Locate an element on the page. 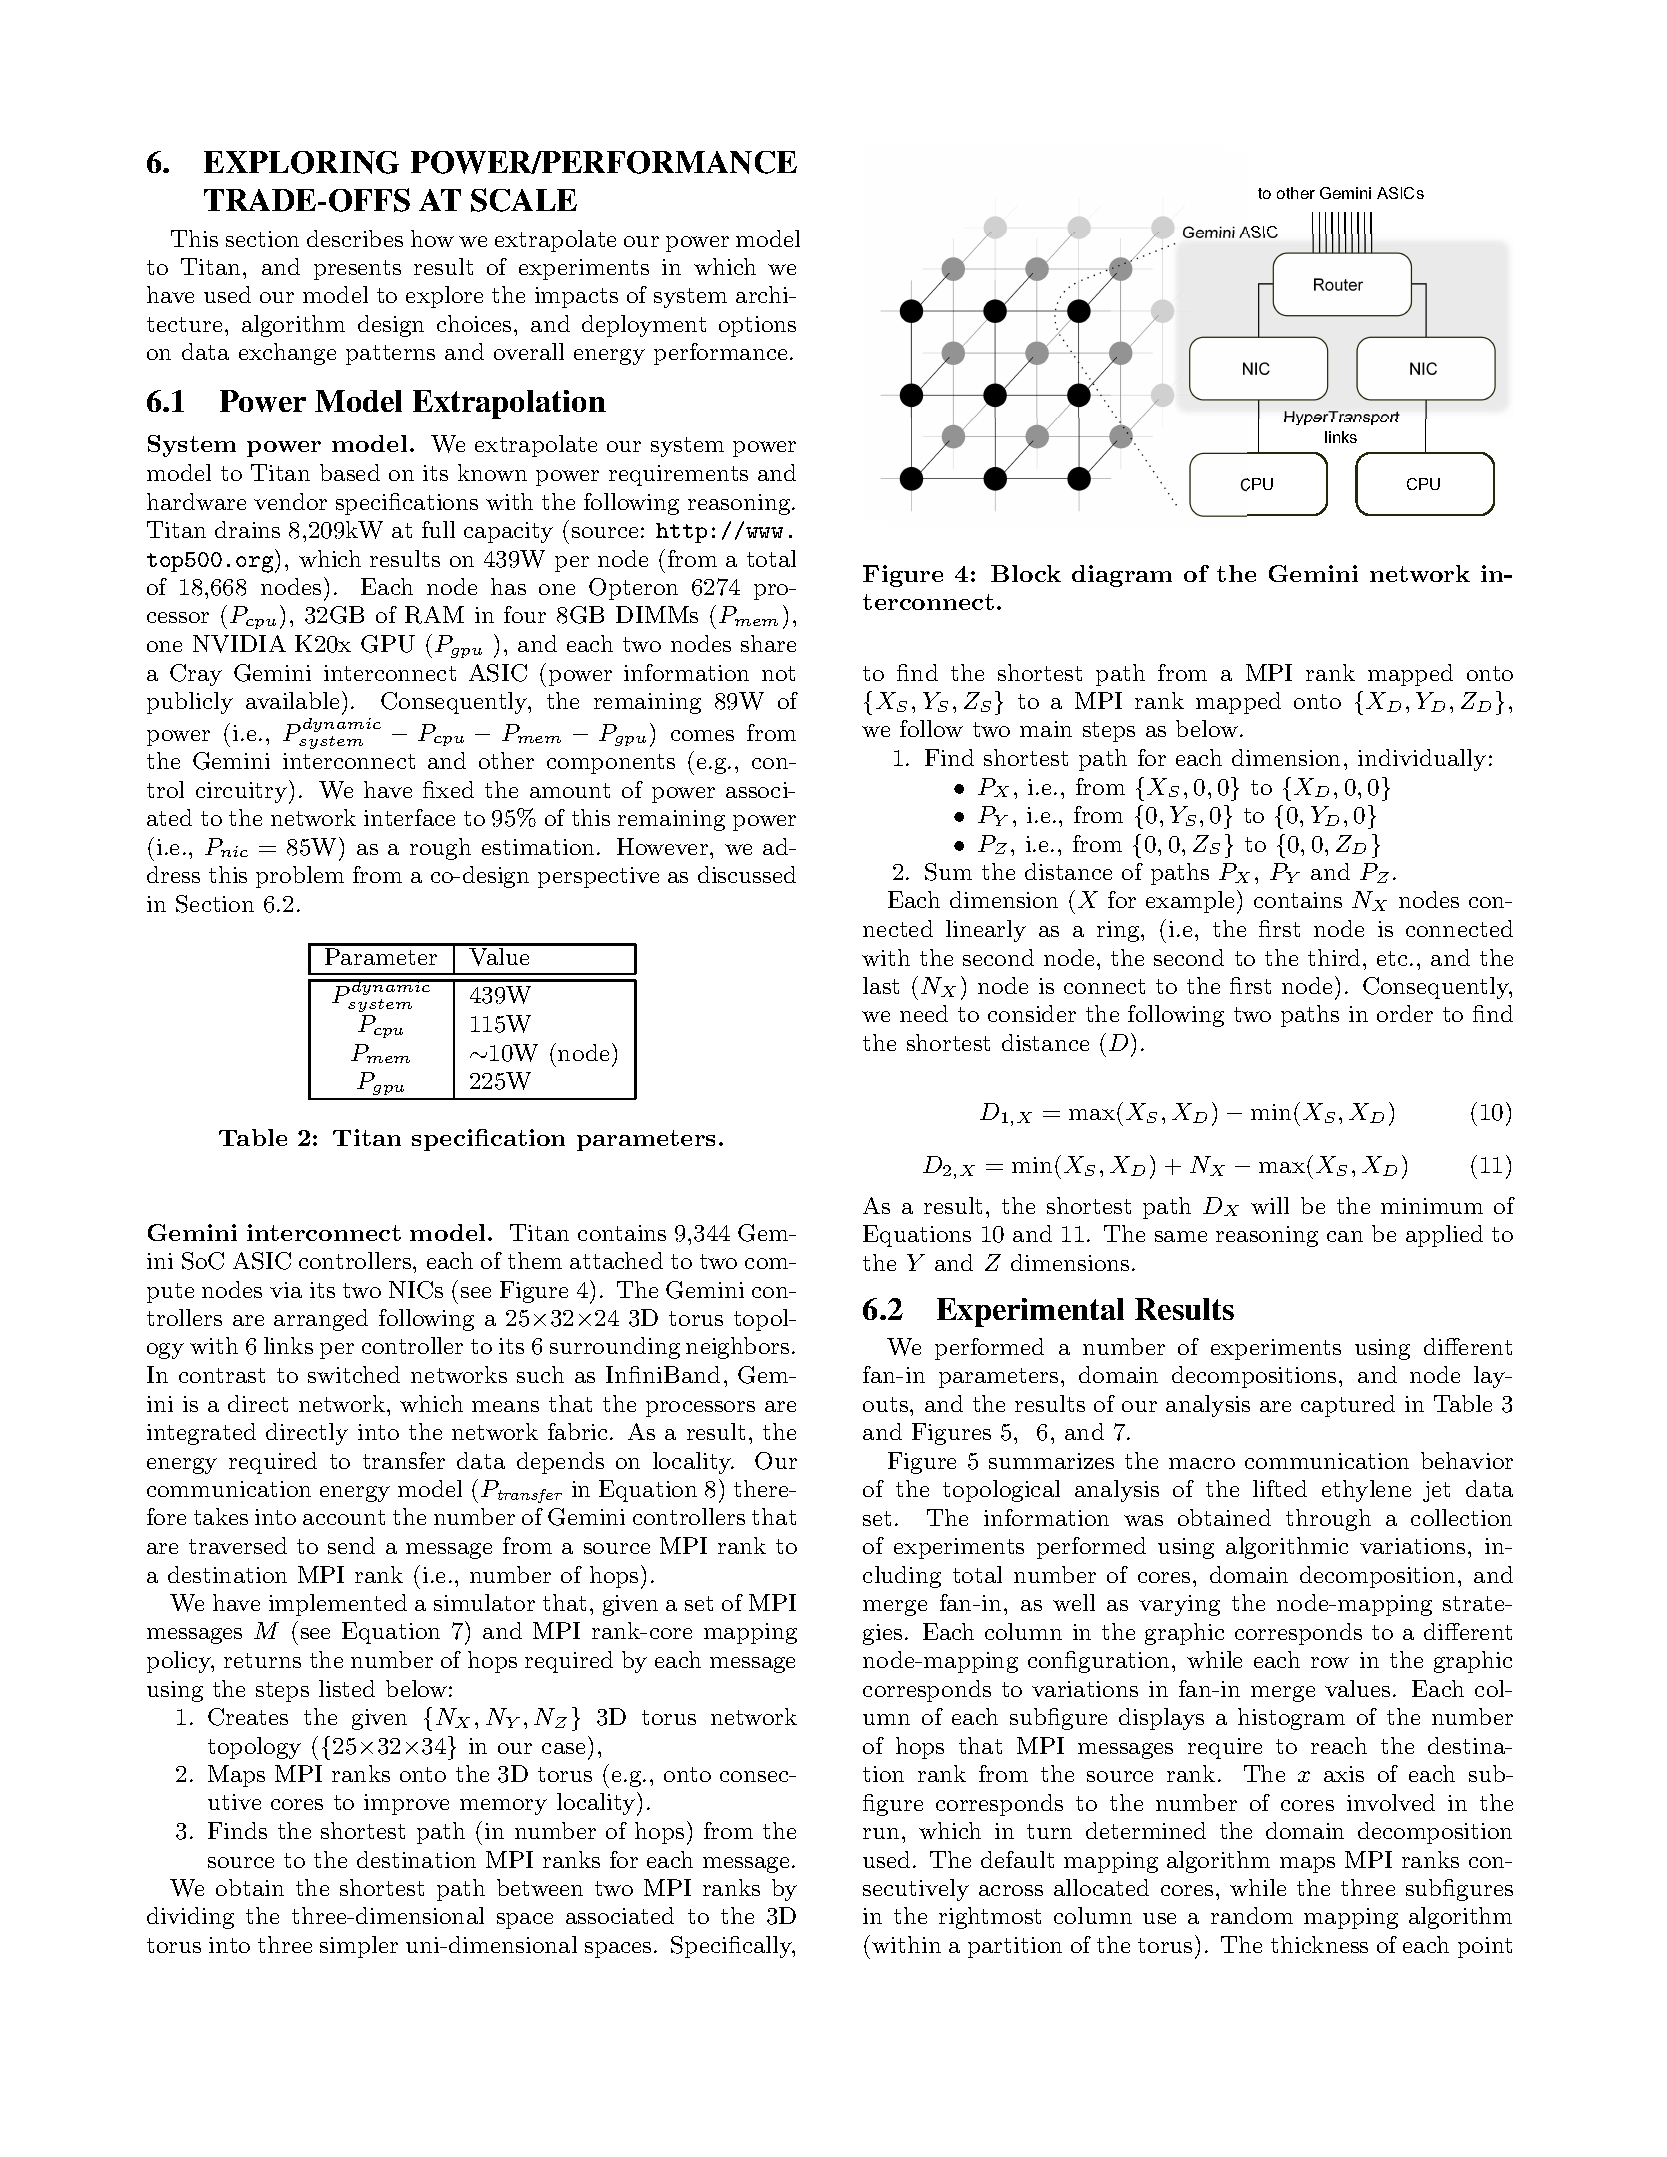 This document has height=2157, width=1667. need is located at coordinates (924, 1013).
